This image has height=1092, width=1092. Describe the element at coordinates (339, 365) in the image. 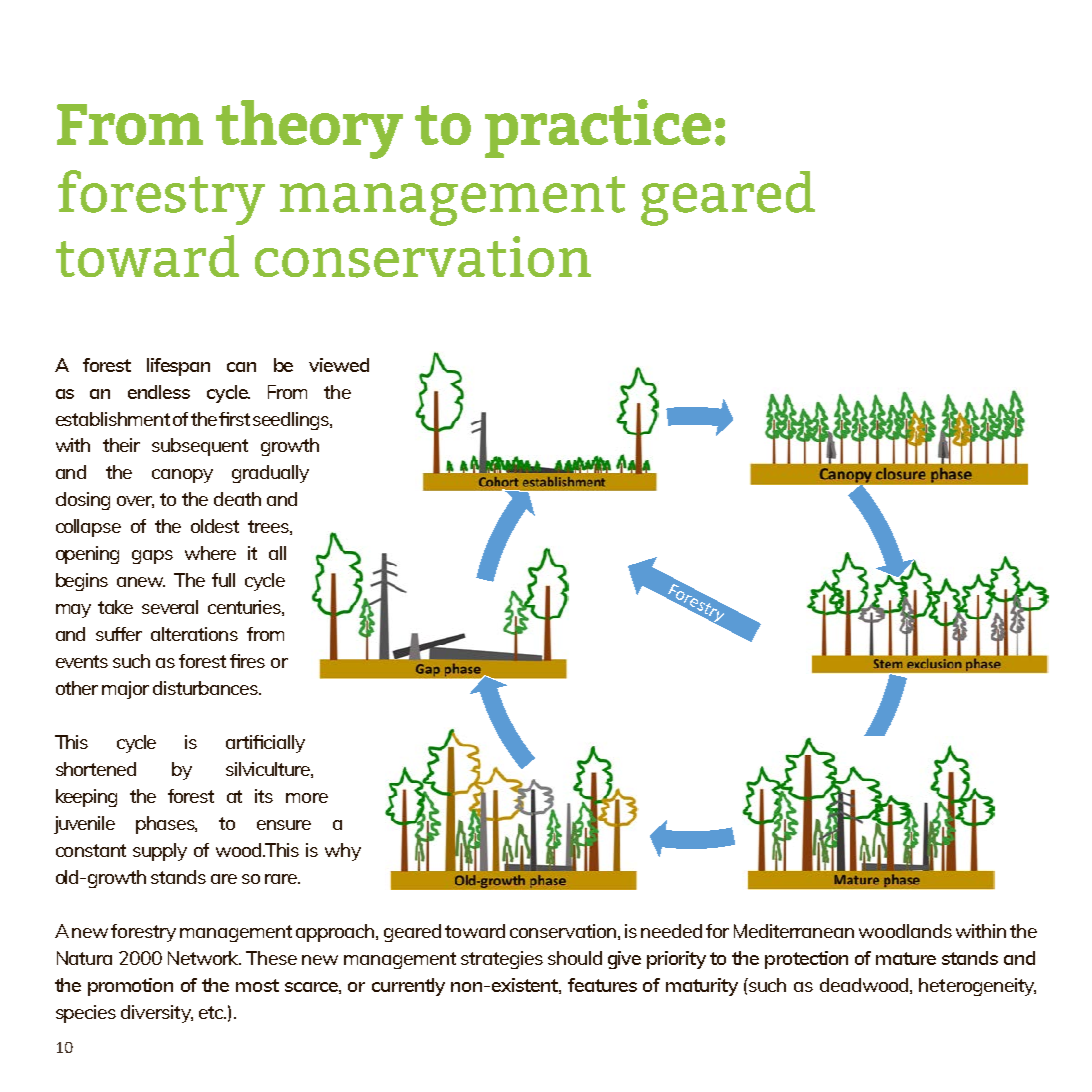

I see `viewed` at that location.
